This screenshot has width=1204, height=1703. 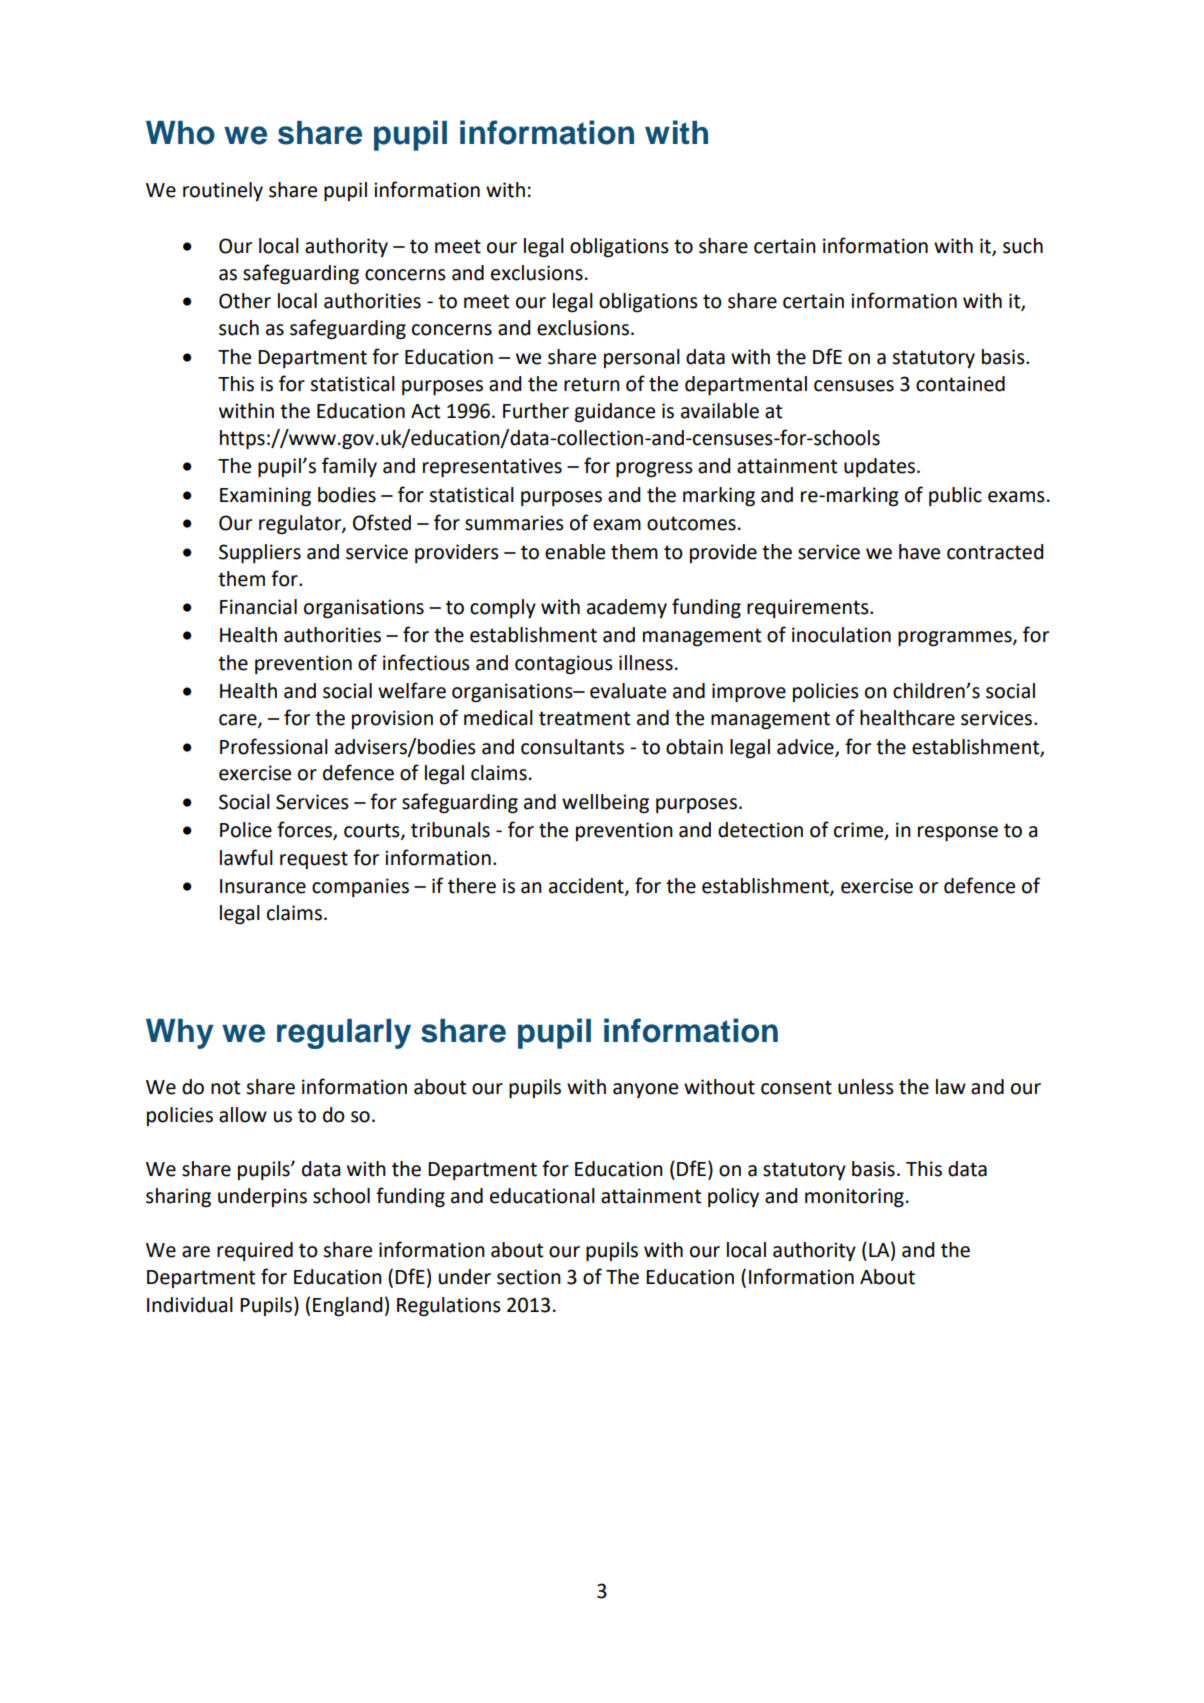 What do you see at coordinates (960, 384) in the screenshot?
I see `contained` at bounding box center [960, 384].
